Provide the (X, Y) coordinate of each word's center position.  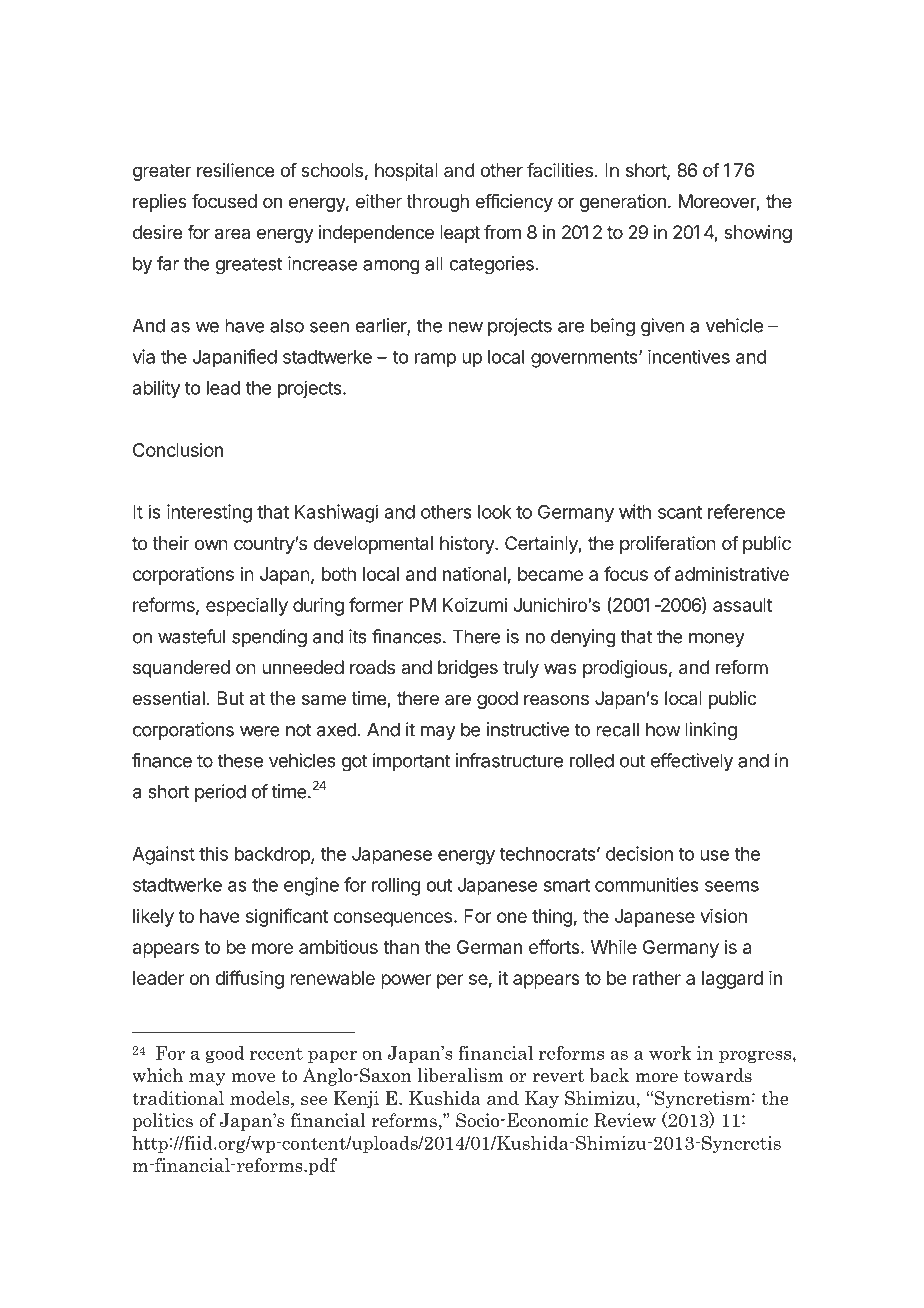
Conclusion (178, 450)
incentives (689, 357)
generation (623, 203)
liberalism (460, 1075)
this (213, 853)
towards (718, 1075)
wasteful (191, 636)
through (437, 203)
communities (647, 884)
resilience (235, 170)
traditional (178, 1098)
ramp (435, 360)
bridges (468, 669)
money (717, 640)
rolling (396, 886)
